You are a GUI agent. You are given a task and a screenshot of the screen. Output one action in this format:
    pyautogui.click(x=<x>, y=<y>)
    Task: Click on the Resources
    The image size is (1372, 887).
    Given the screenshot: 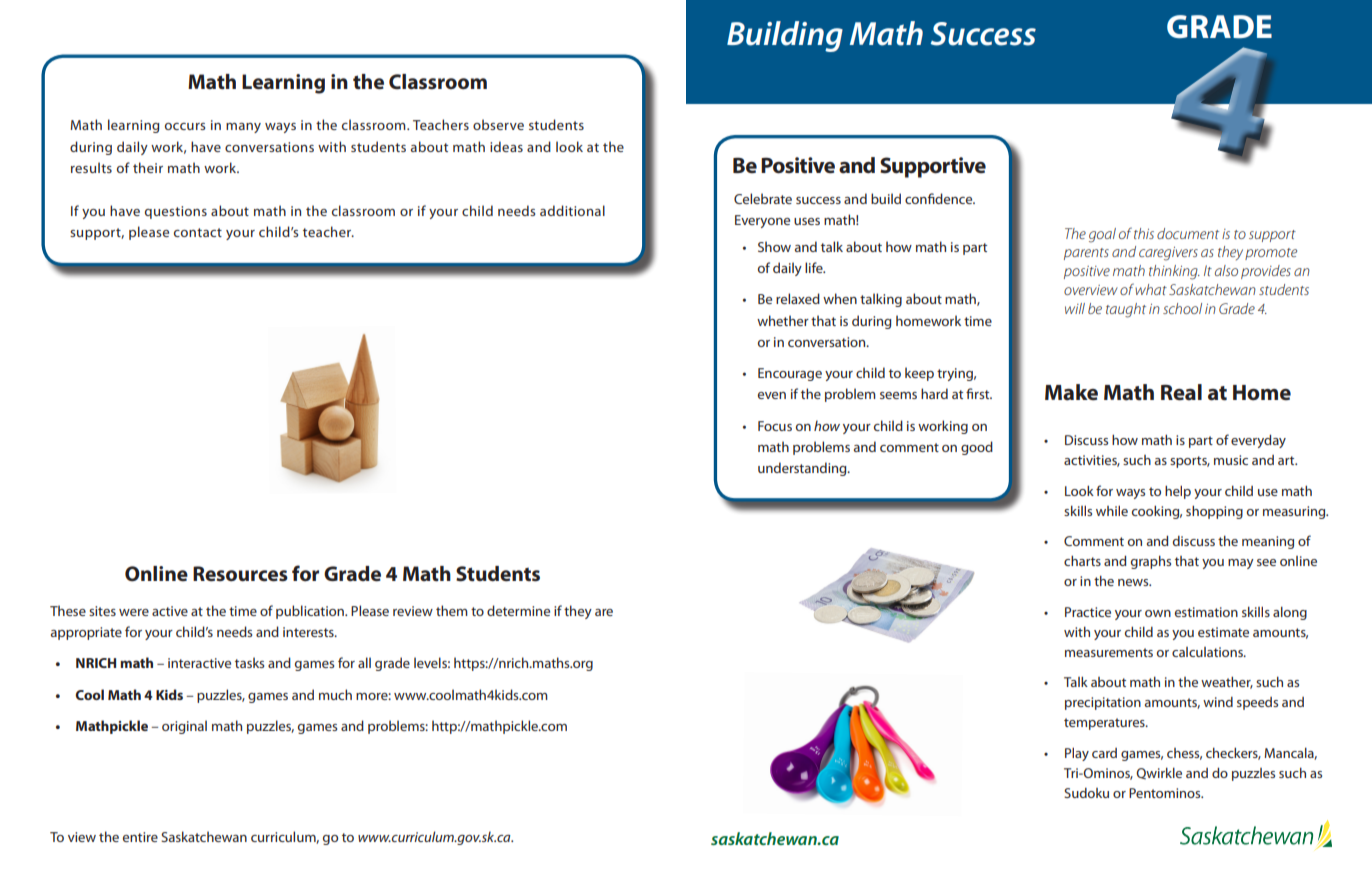 What is the action you would take?
    pyautogui.click(x=240, y=574)
